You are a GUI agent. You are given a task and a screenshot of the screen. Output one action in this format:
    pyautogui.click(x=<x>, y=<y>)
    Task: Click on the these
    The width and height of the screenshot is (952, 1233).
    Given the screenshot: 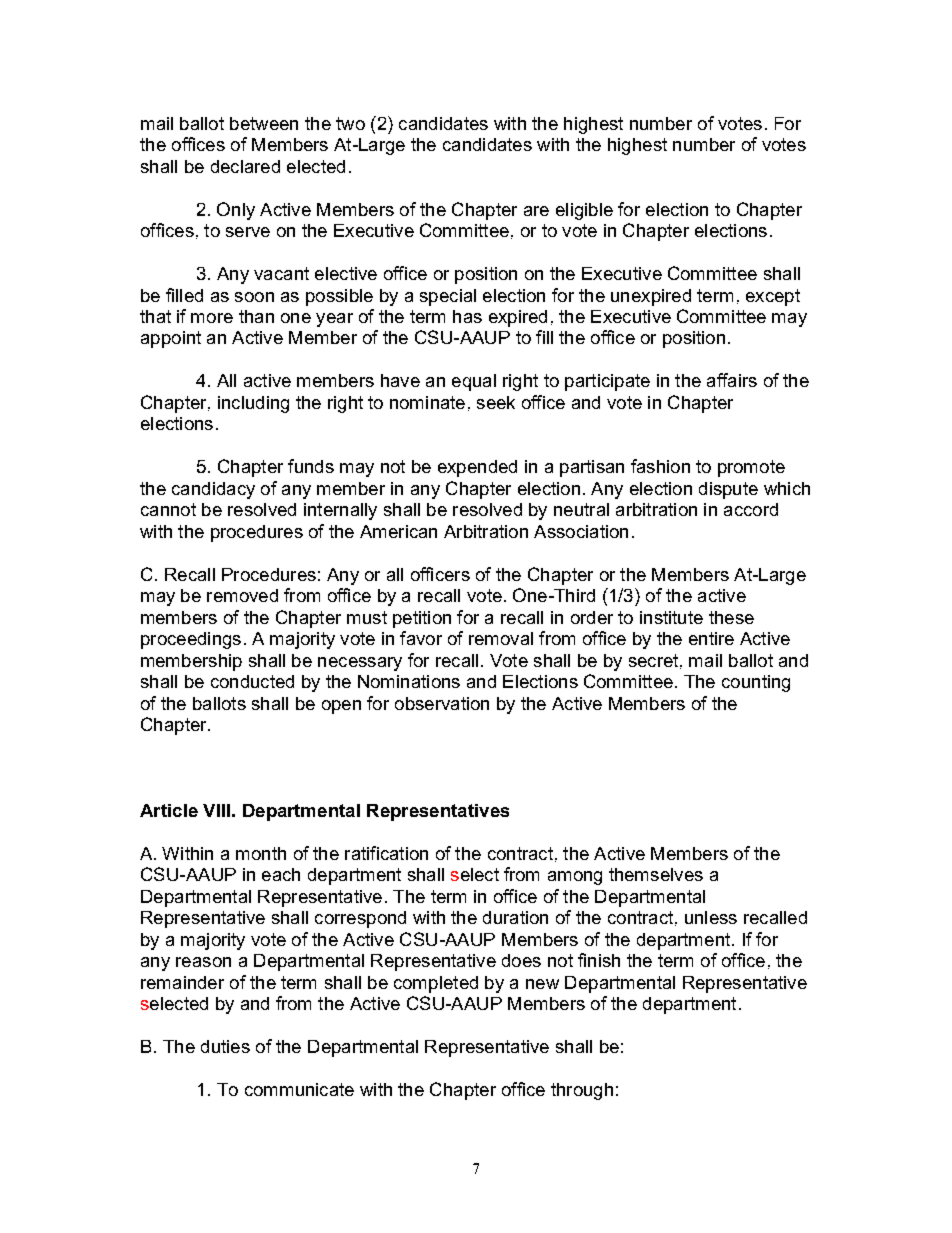 What is the action you would take?
    pyautogui.click(x=731, y=617)
